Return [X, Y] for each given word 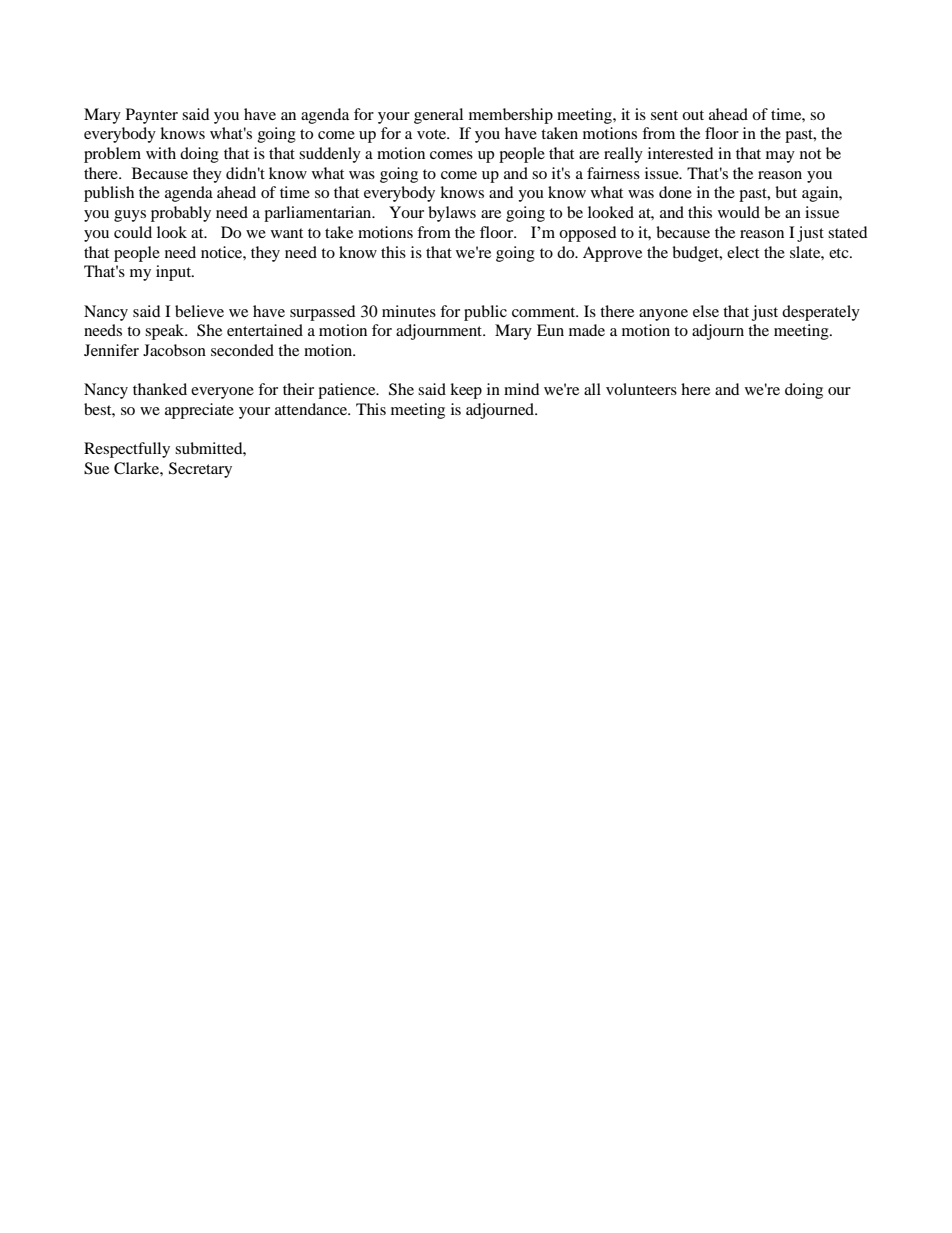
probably [181, 214]
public [485, 313]
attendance [312, 409]
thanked [160, 389]
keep [466, 391]
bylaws [452, 214]
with [161, 153]
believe [199, 311]
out [693, 115]
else [706, 311]
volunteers [641, 389]
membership [511, 116]
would [739, 212]
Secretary [200, 470]
